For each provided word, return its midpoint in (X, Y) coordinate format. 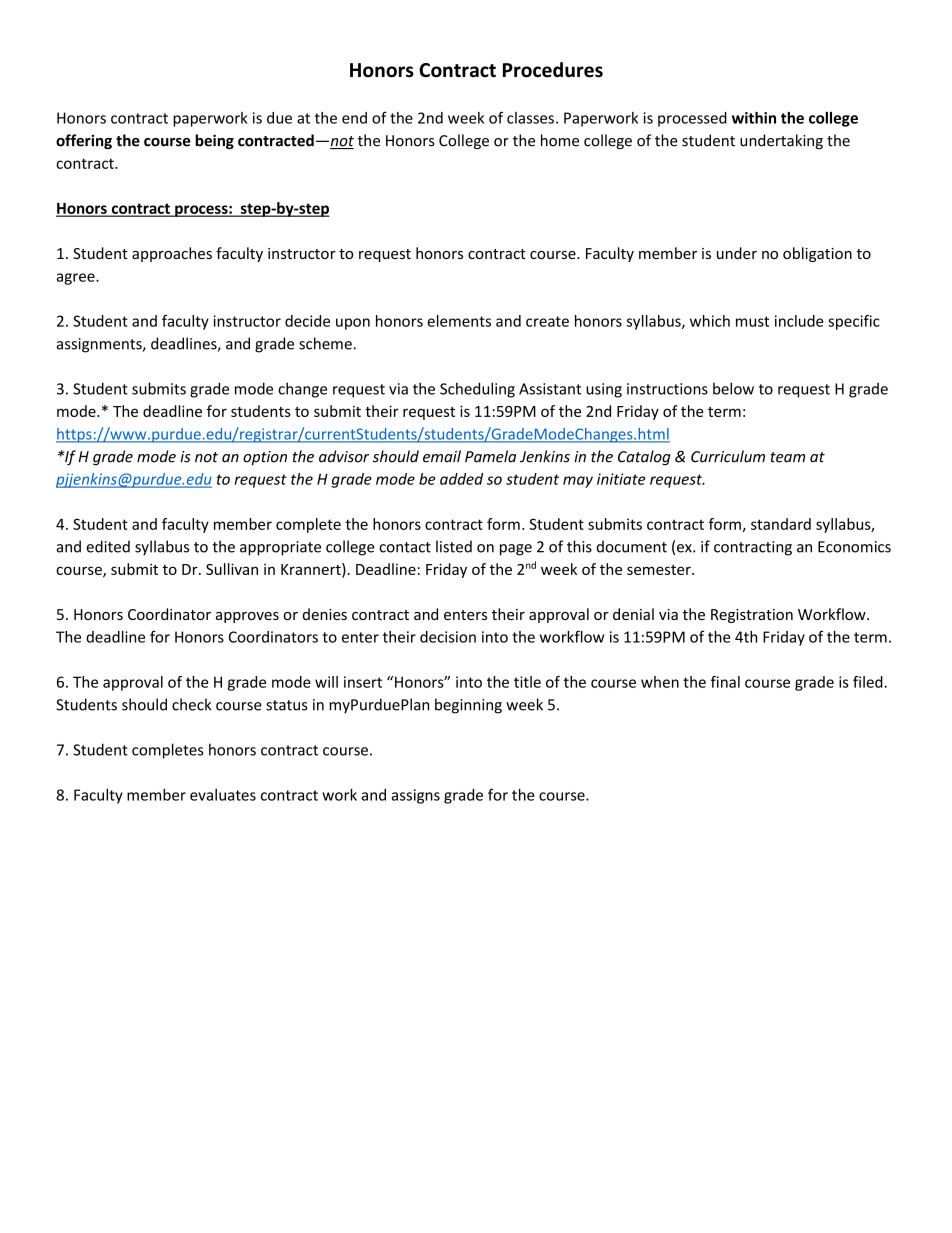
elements (459, 321)
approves (247, 617)
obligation (817, 254)
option (265, 458)
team (788, 457)
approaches (172, 254)
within (754, 118)
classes (530, 118)
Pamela (490, 456)
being (214, 141)
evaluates (223, 795)
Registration (752, 616)
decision (448, 637)
